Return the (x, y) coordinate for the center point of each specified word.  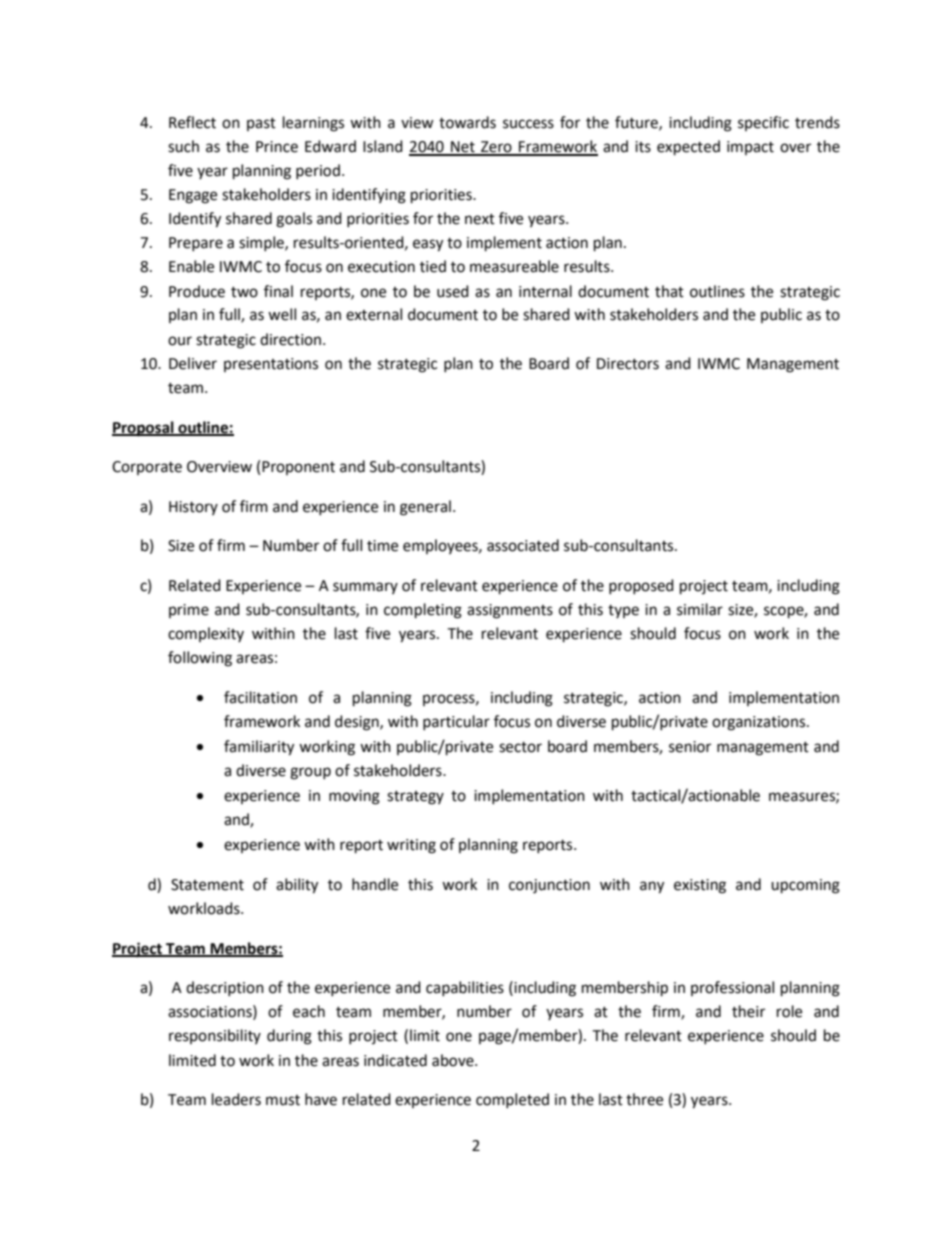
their (748, 1011)
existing (700, 886)
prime (189, 611)
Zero (496, 148)
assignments (510, 611)
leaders (236, 1099)
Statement (207, 885)
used (453, 291)
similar (700, 609)
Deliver (193, 363)
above (454, 1060)
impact (750, 148)
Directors (628, 364)
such (183, 146)
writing (411, 846)
